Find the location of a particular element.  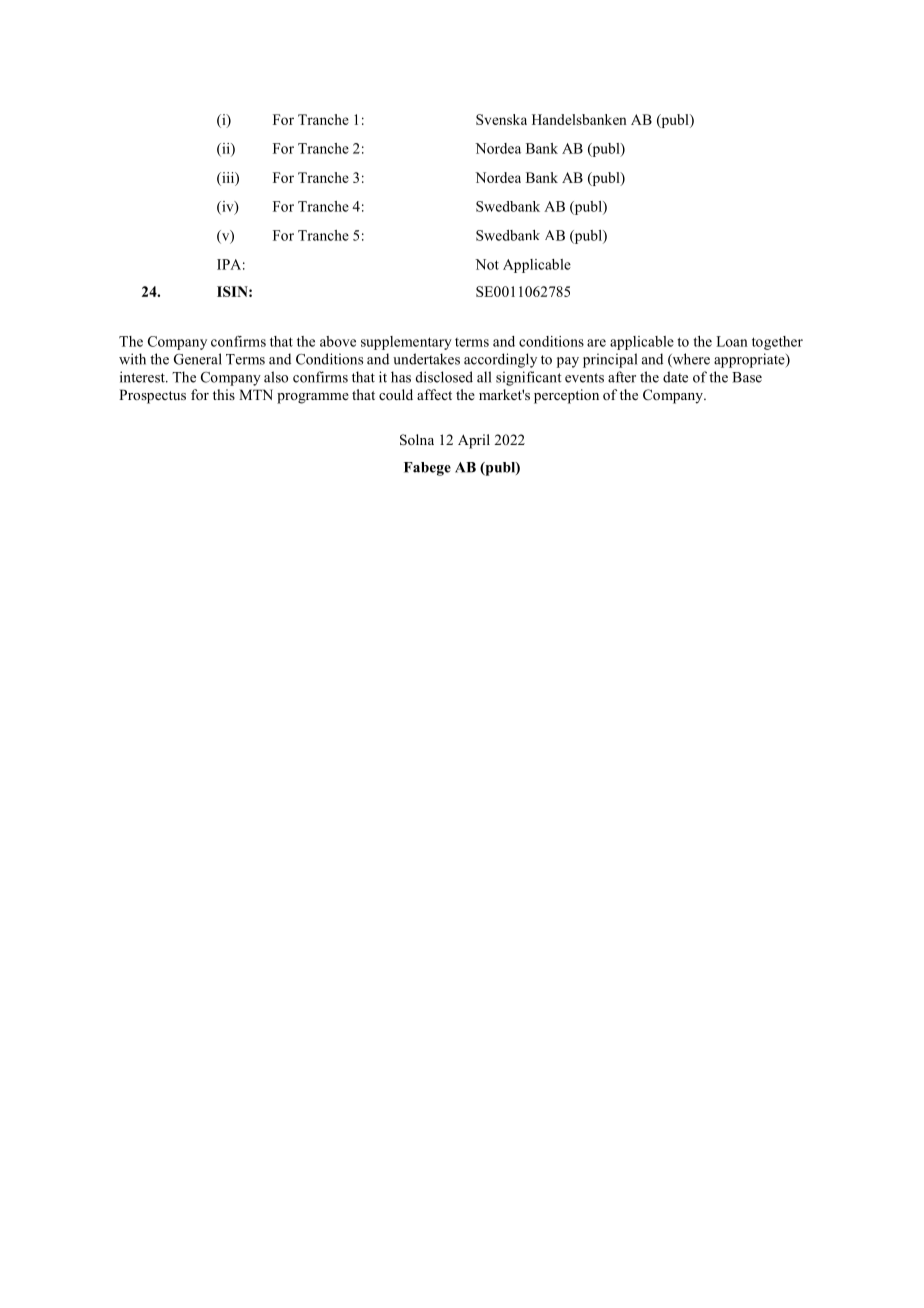

with is located at coordinates (132, 359).
